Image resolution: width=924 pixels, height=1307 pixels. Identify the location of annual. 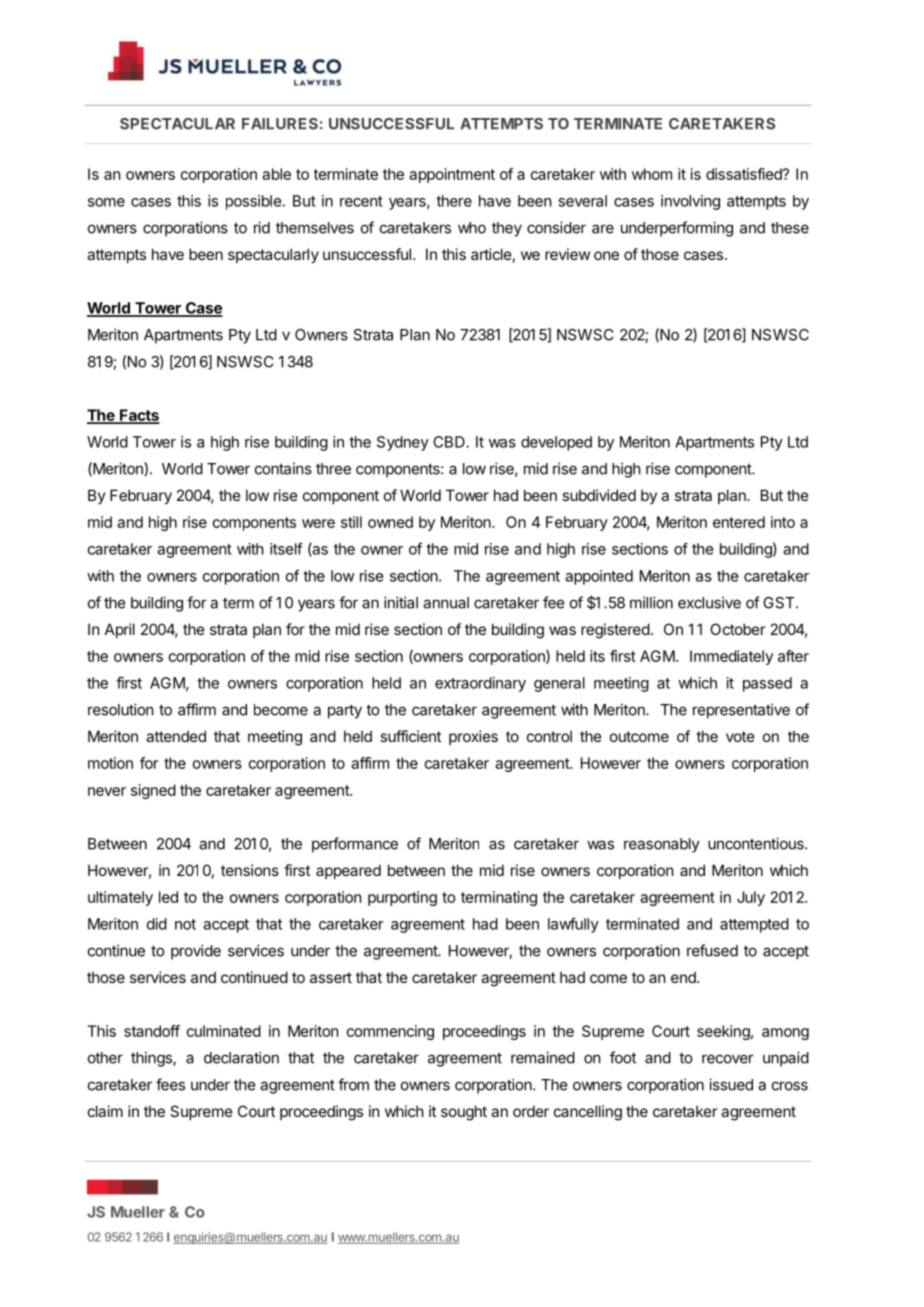
(446, 603).
